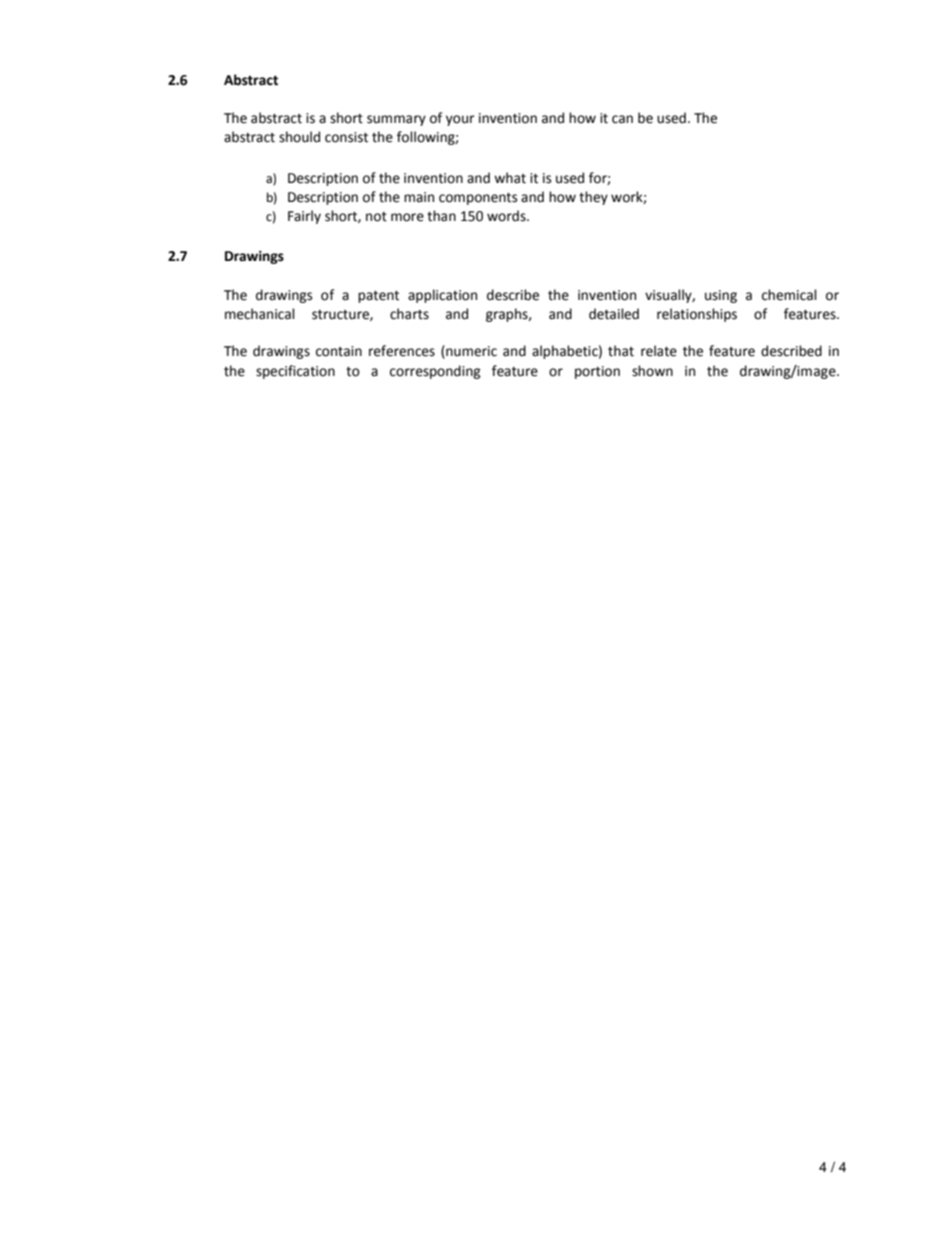 This image has width=952, height=1233. What do you see at coordinates (622, 119) in the image?
I see `can` at bounding box center [622, 119].
